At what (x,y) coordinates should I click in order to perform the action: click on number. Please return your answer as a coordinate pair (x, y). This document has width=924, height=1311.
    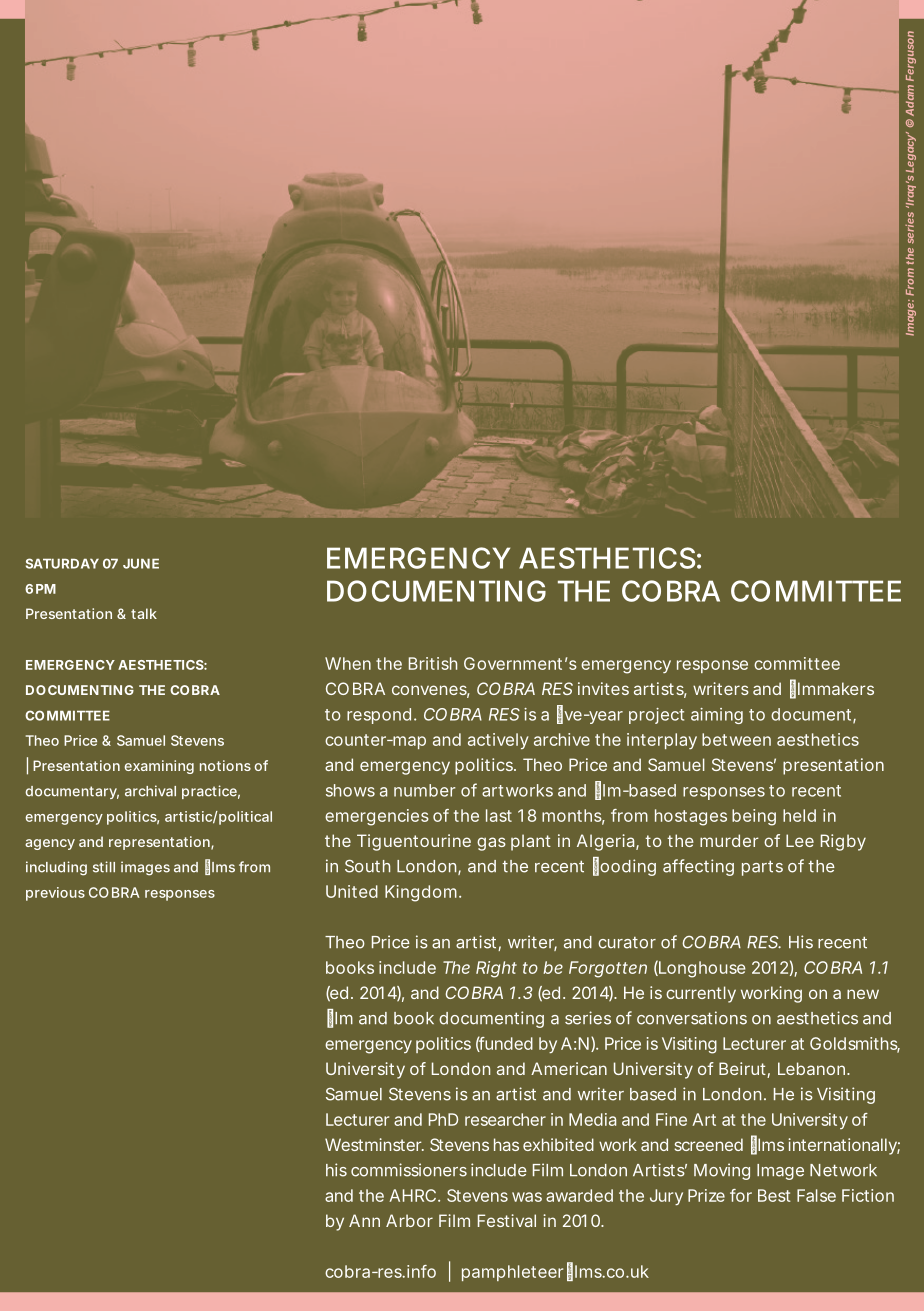
    Looking at the image, I should click on (424, 790).
